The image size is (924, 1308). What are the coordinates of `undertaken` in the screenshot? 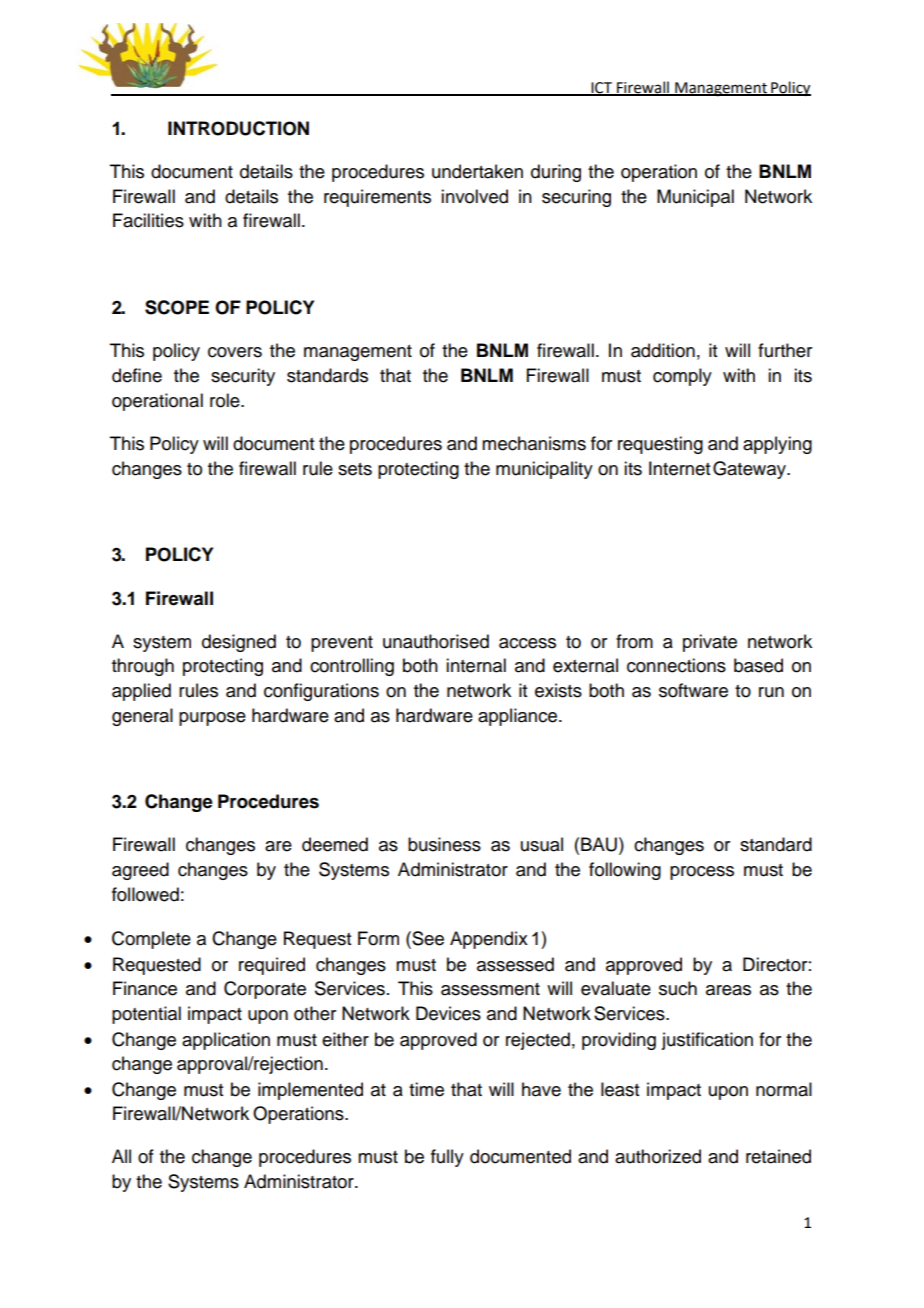 It's located at (477, 171).
